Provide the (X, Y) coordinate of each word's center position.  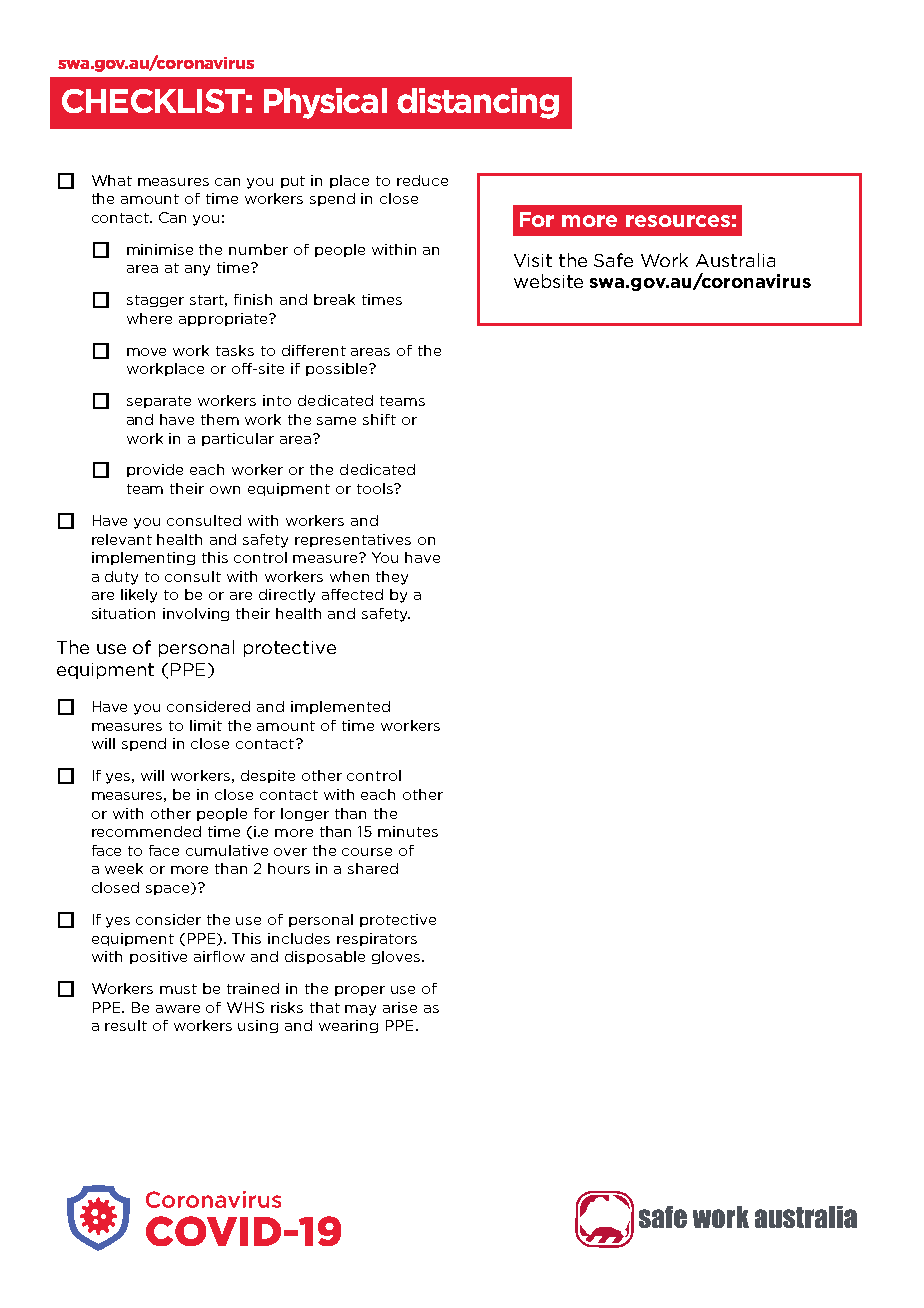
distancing (478, 103)
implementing (143, 558)
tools (376, 488)
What (112, 180)
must (178, 989)
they (392, 578)
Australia (735, 260)
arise (400, 1007)
